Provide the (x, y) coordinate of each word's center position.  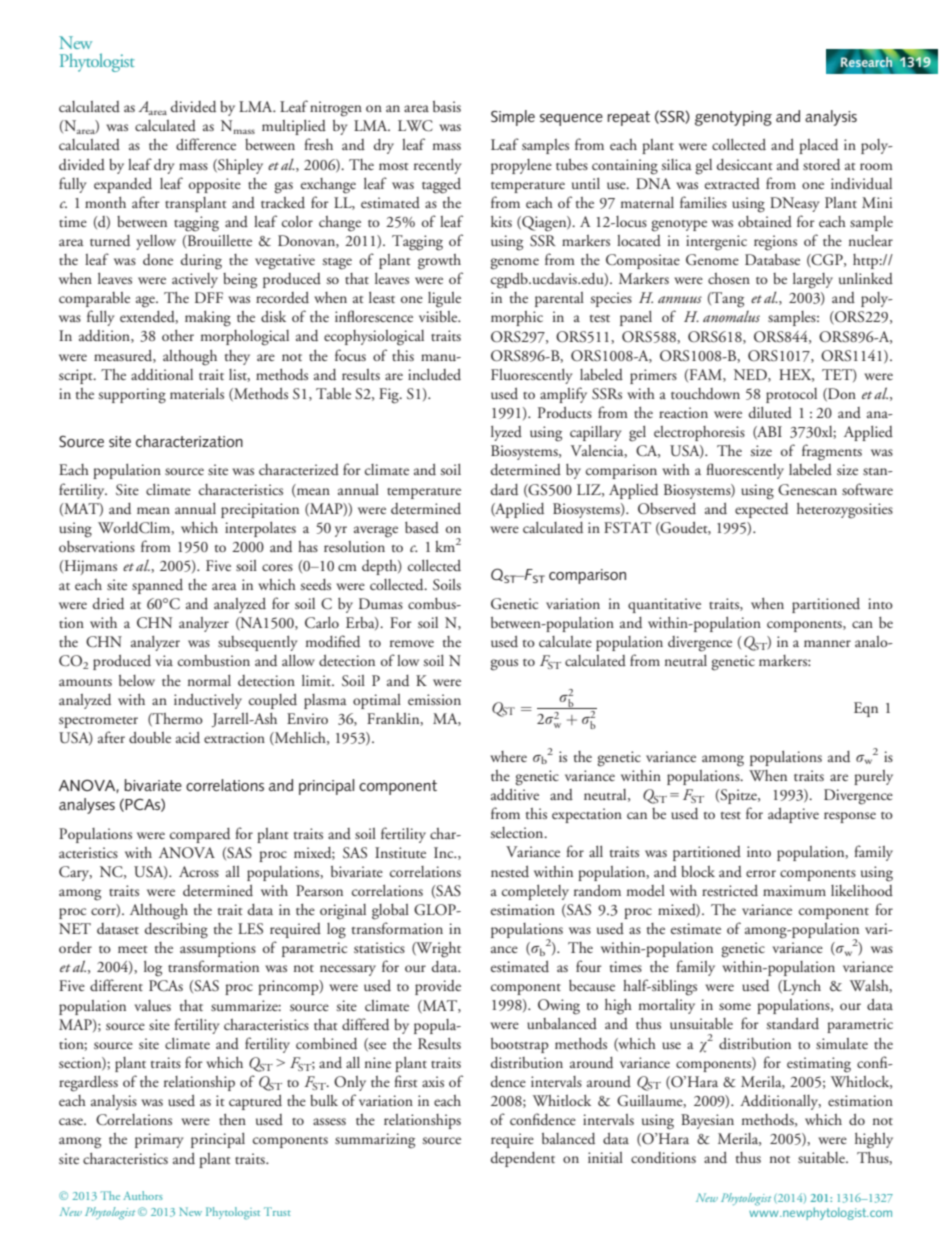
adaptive (793, 815)
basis (447, 106)
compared (200, 835)
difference (206, 144)
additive (515, 794)
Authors (143, 1195)
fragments (832, 452)
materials (197, 393)
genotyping (733, 118)
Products (565, 412)
